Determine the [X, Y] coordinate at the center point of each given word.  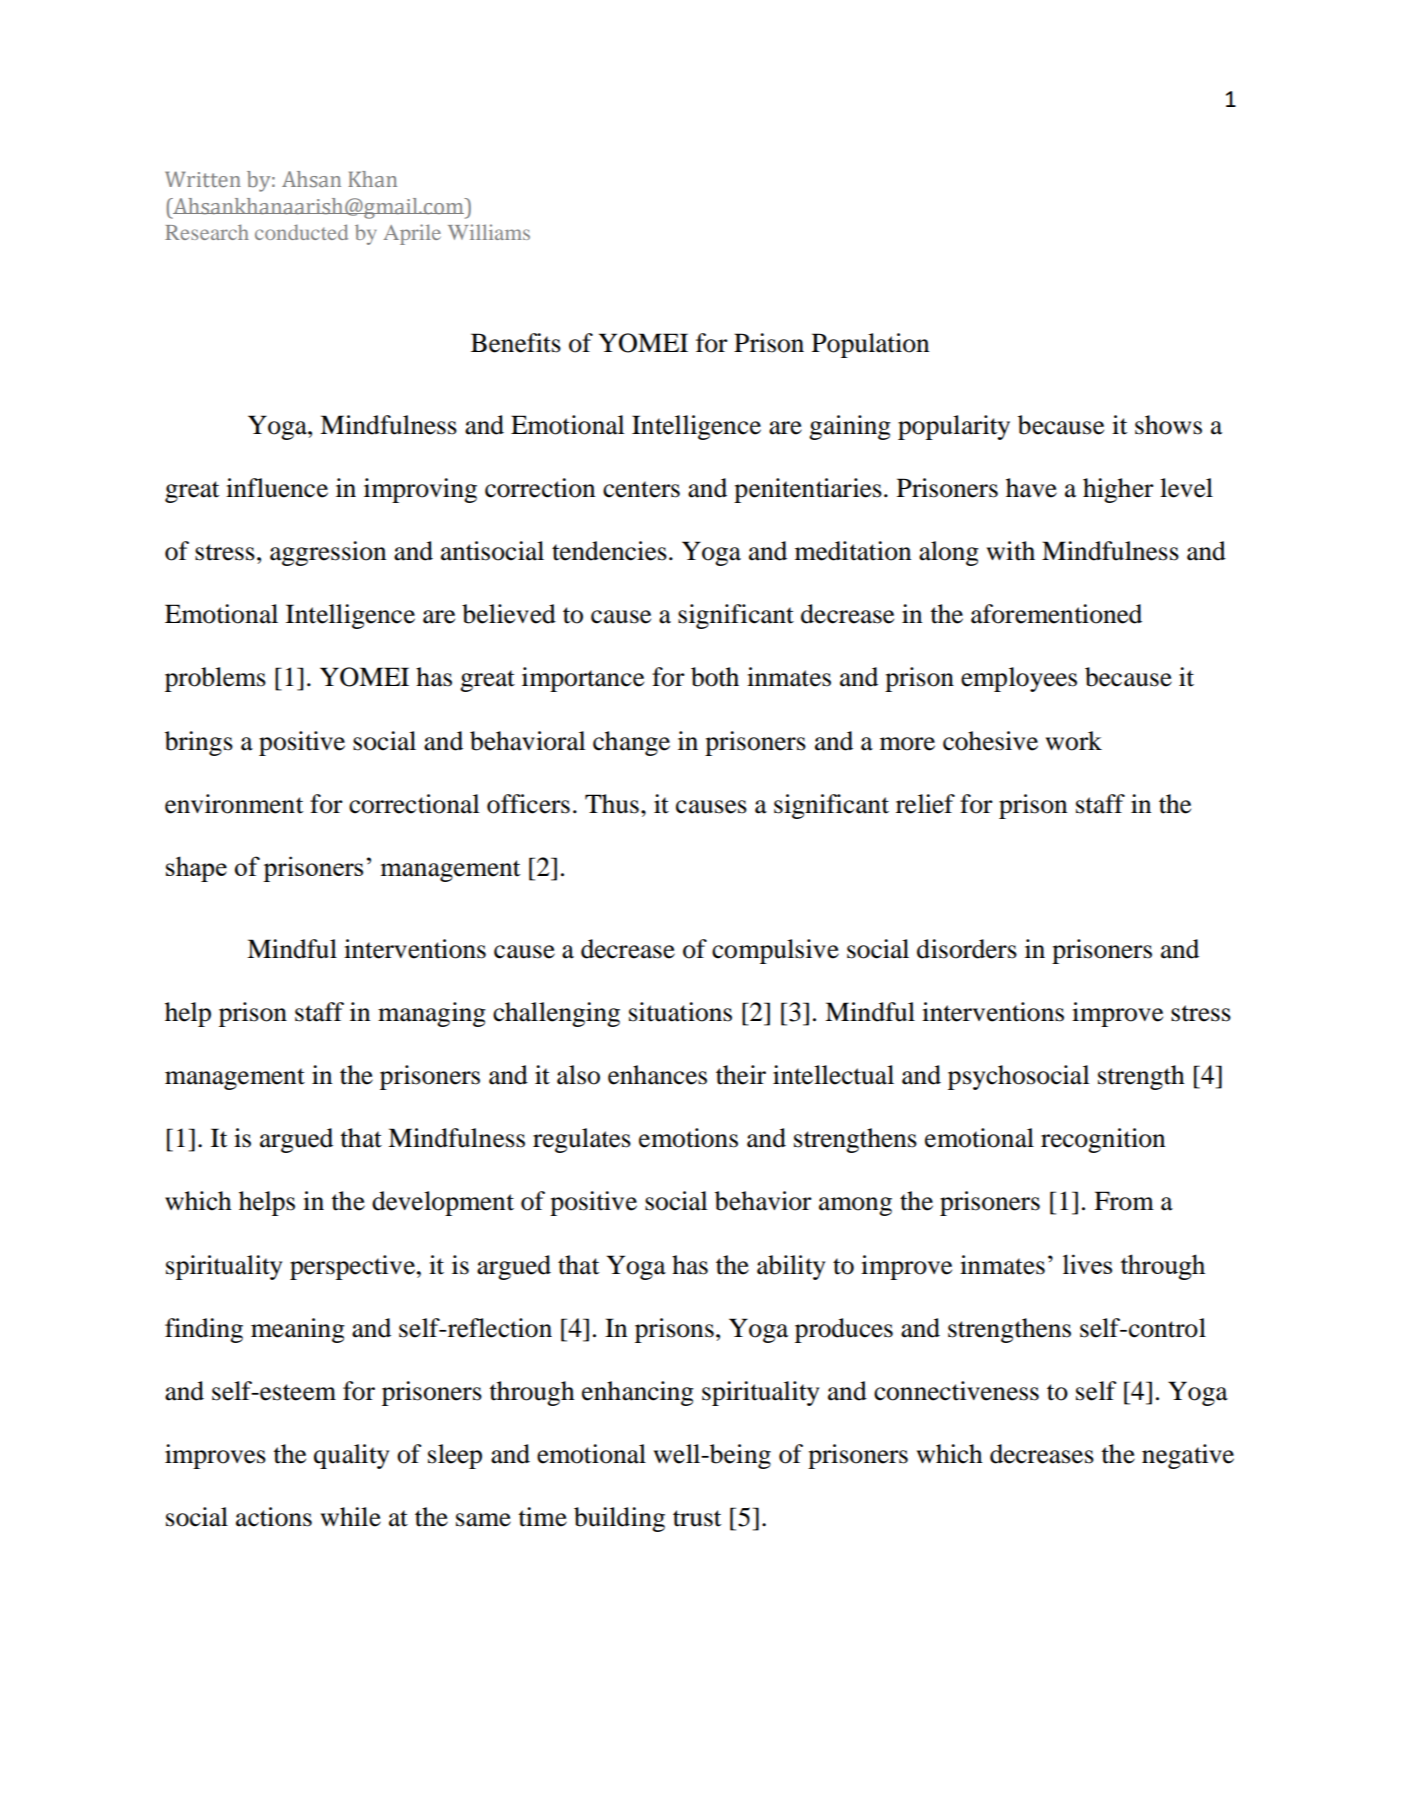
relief [925, 804]
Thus [612, 804]
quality [351, 1456]
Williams [489, 232]
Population [870, 345]
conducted [301, 232]
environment [234, 804]
